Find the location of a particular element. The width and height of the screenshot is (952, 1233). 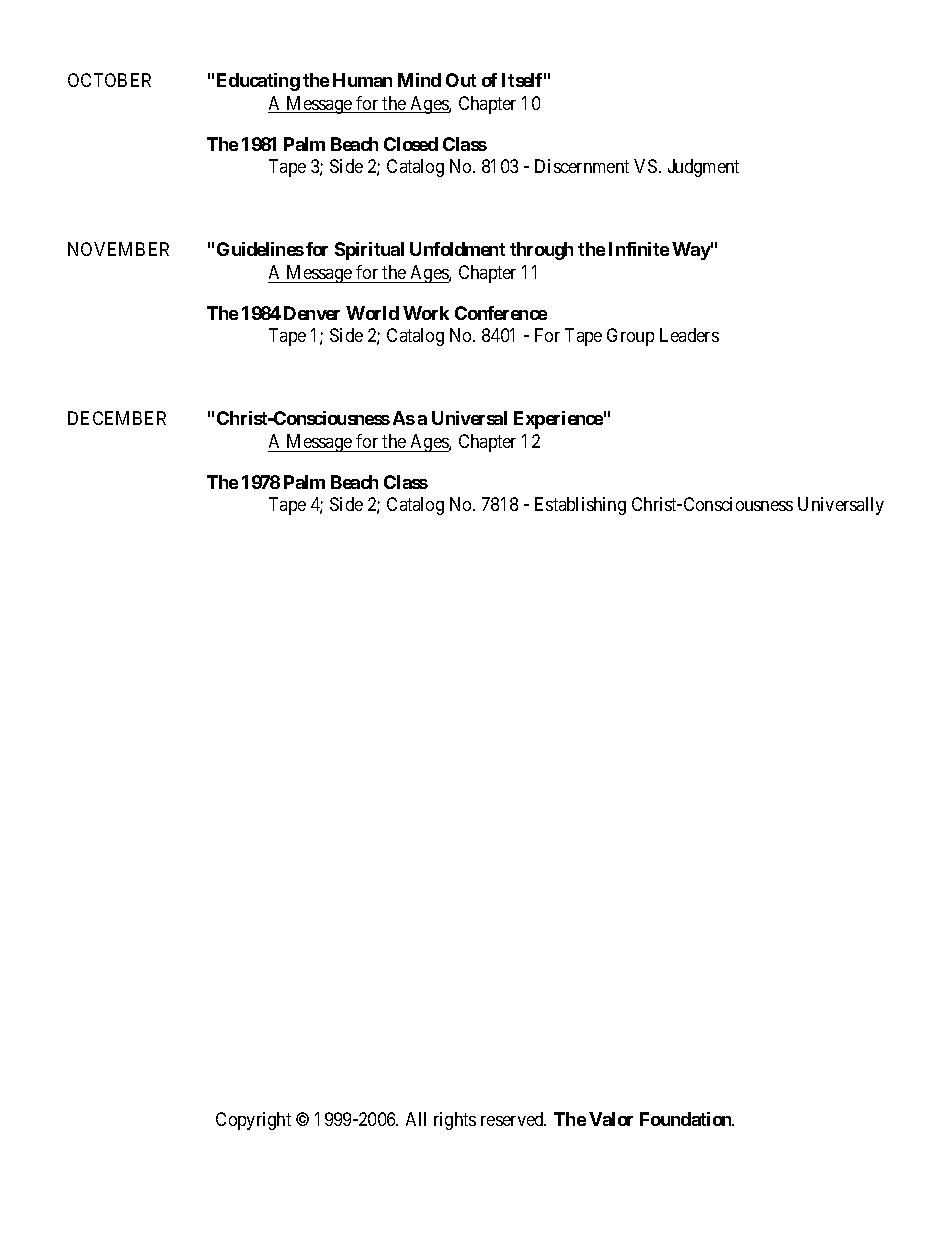

Experience is located at coordinates (558, 420).
